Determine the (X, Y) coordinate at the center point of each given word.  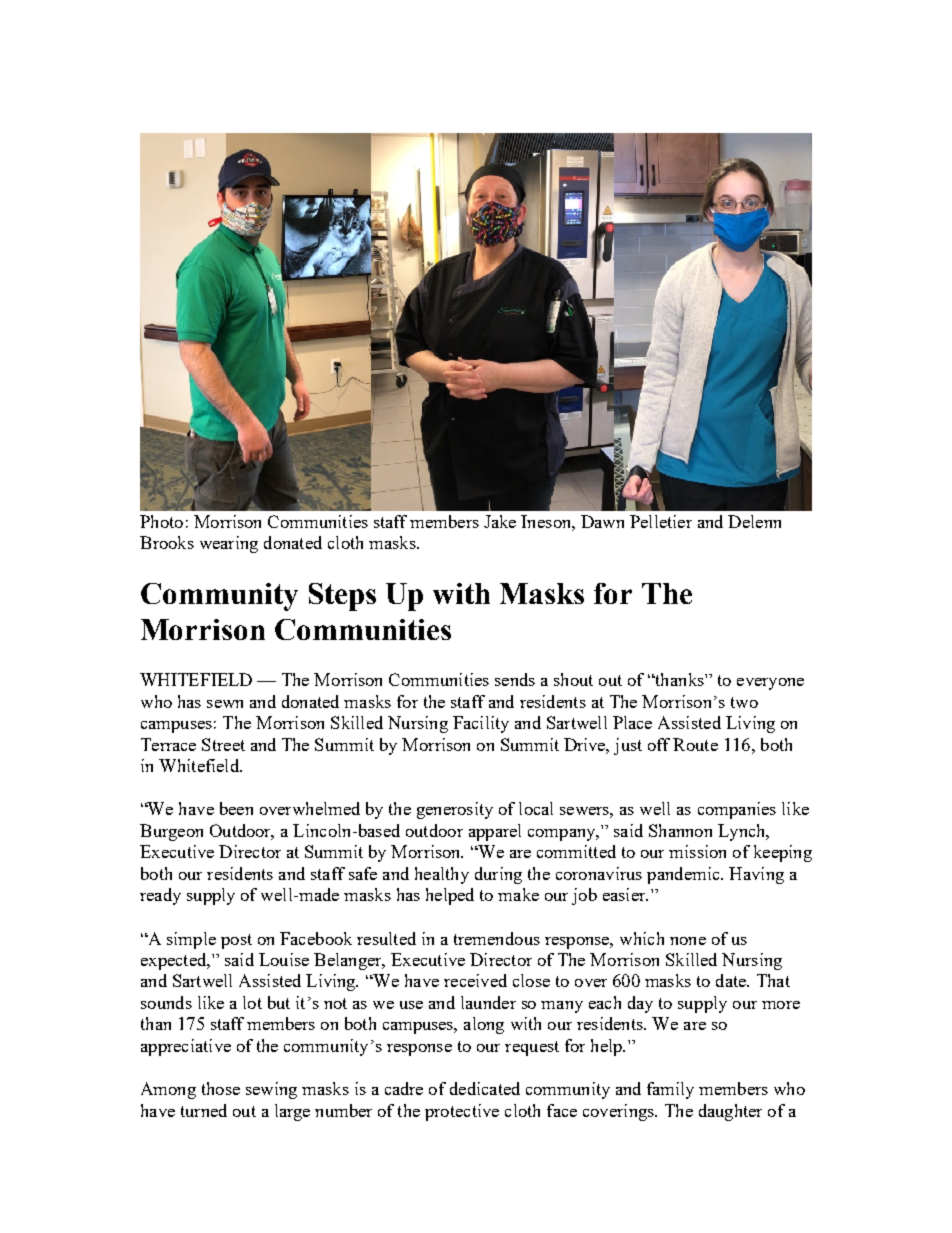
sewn (225, 704)
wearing (229, 544)
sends (515, 679)
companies (737, 810)
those (221, 1088)
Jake (500, 521)
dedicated (485, 1088)
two (744, 702)
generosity (455, 810)
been (236, 808)
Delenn (754, 521)
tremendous (497, 938)
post (236, 941)
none (688, 941)
